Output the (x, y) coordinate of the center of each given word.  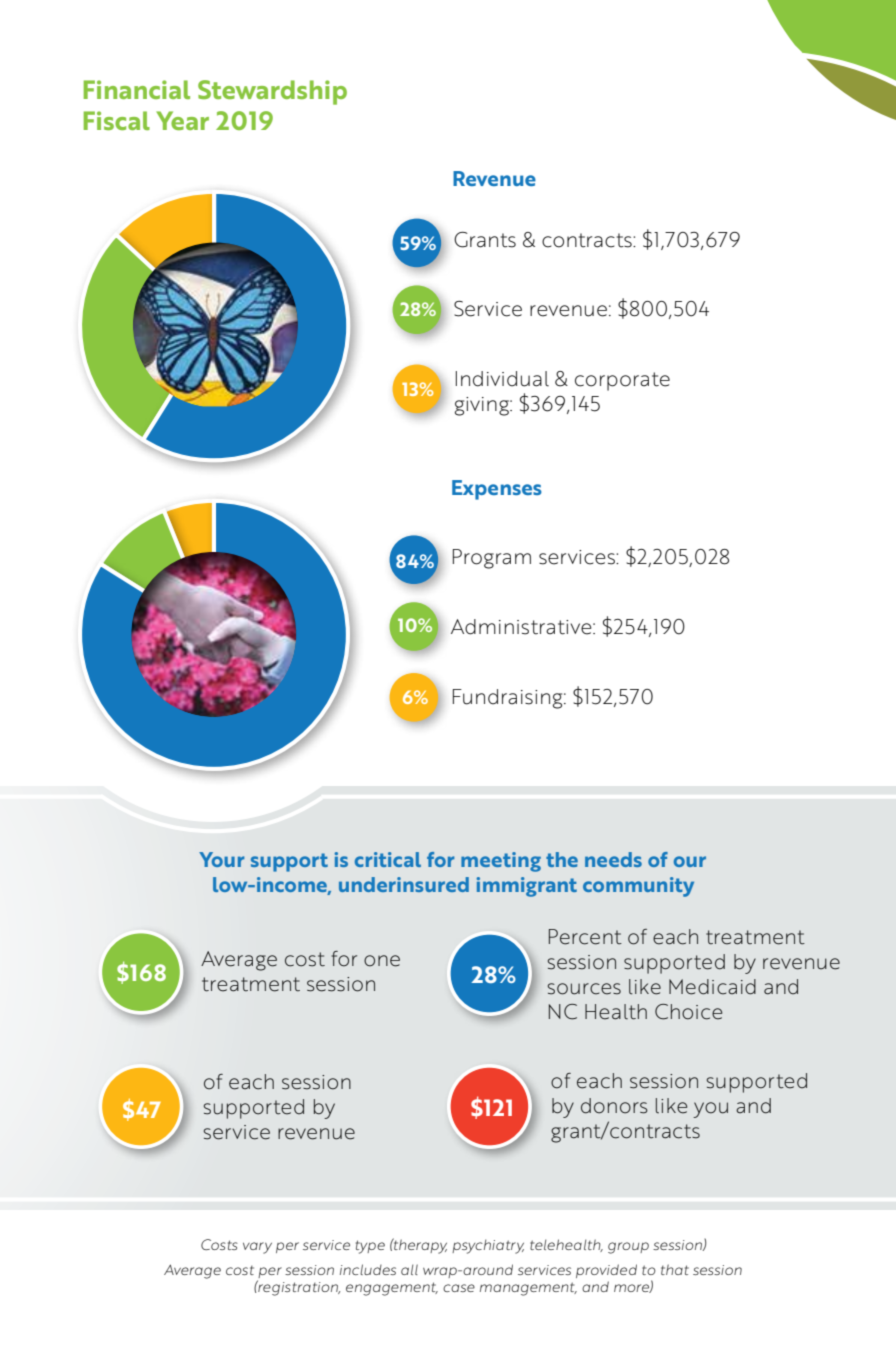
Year (182, 120)
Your (222, 859)
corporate (622, 381)
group (628, 1248)
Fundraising (509, 699)
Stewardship (272, 92)
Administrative (522, 627)
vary (257, 1248)
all (409, 1269)
